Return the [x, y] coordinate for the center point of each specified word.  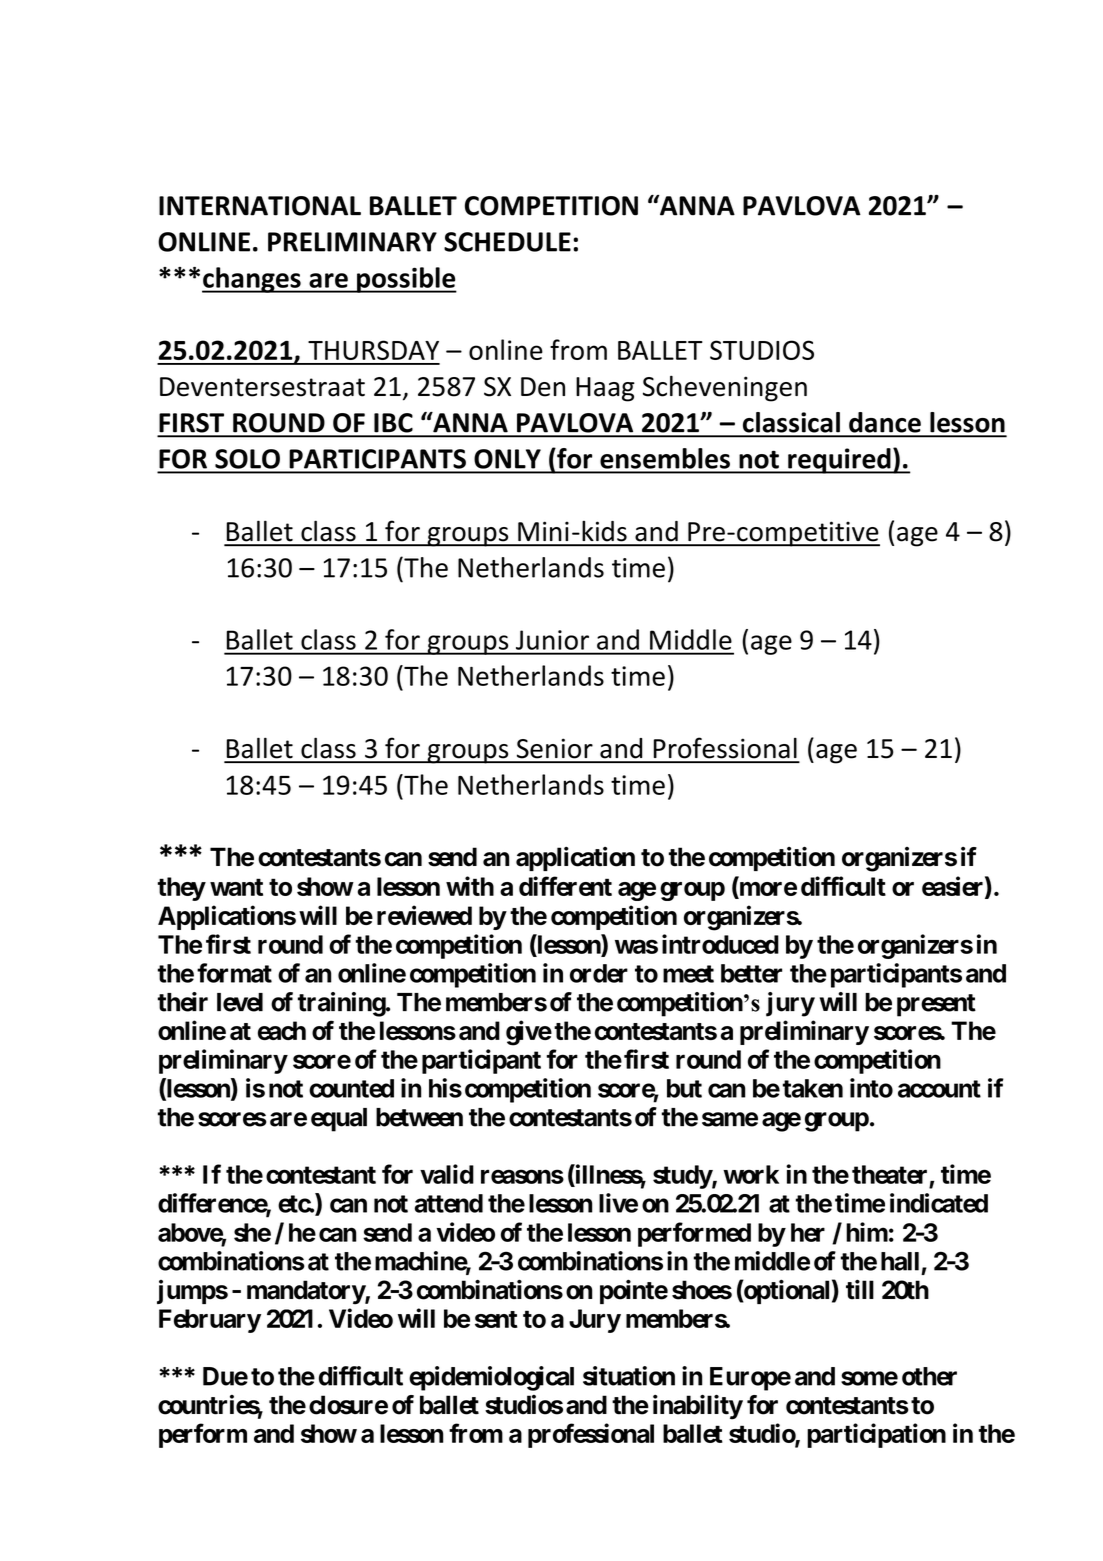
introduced [720, 944]
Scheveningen [725, 388]
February [210, 1321]
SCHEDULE [507, 242]
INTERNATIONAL [260, 206]
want [236, 887]
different [565, 886]
